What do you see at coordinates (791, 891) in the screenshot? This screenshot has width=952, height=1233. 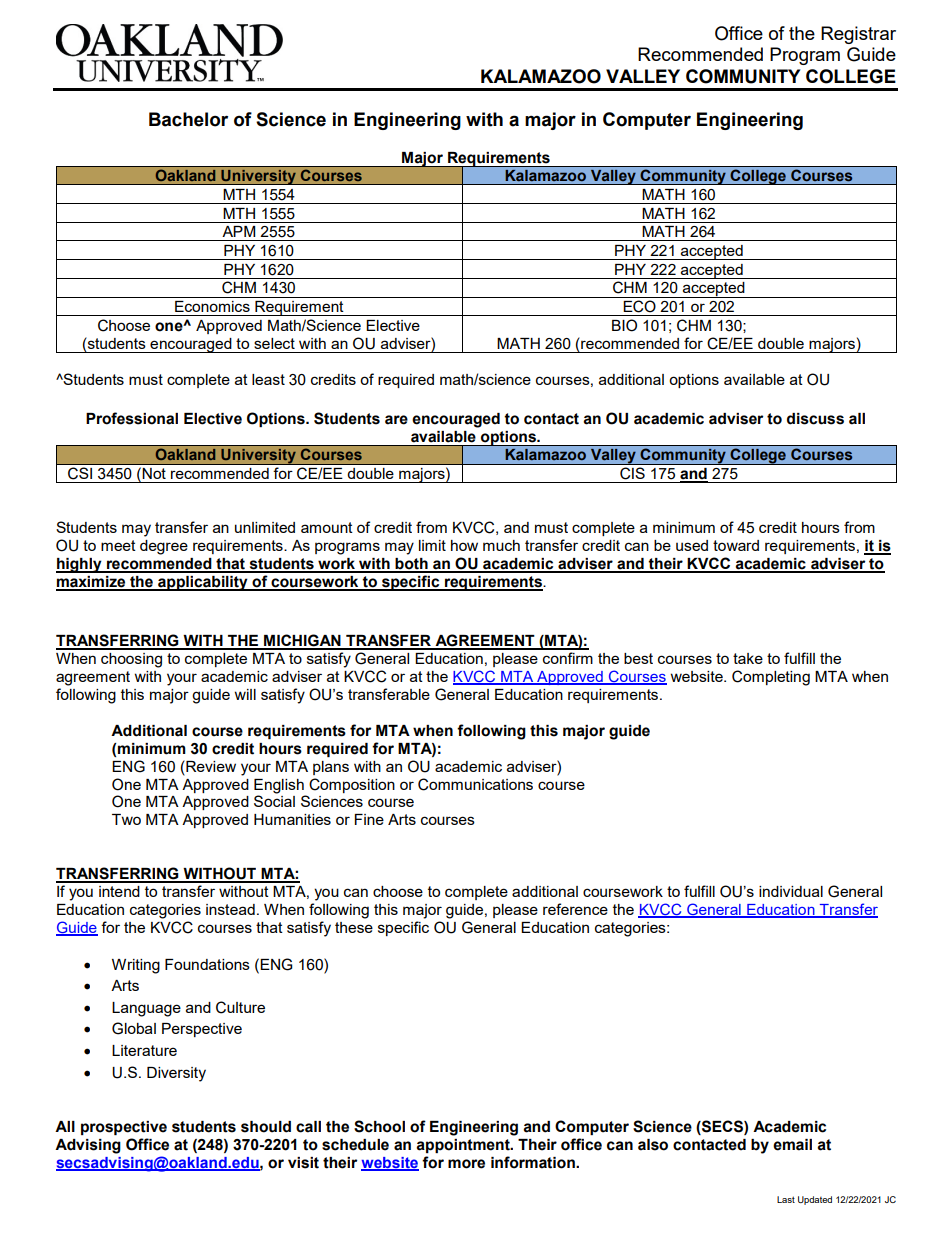 I see `individual` at bounding box center [791, 891].
